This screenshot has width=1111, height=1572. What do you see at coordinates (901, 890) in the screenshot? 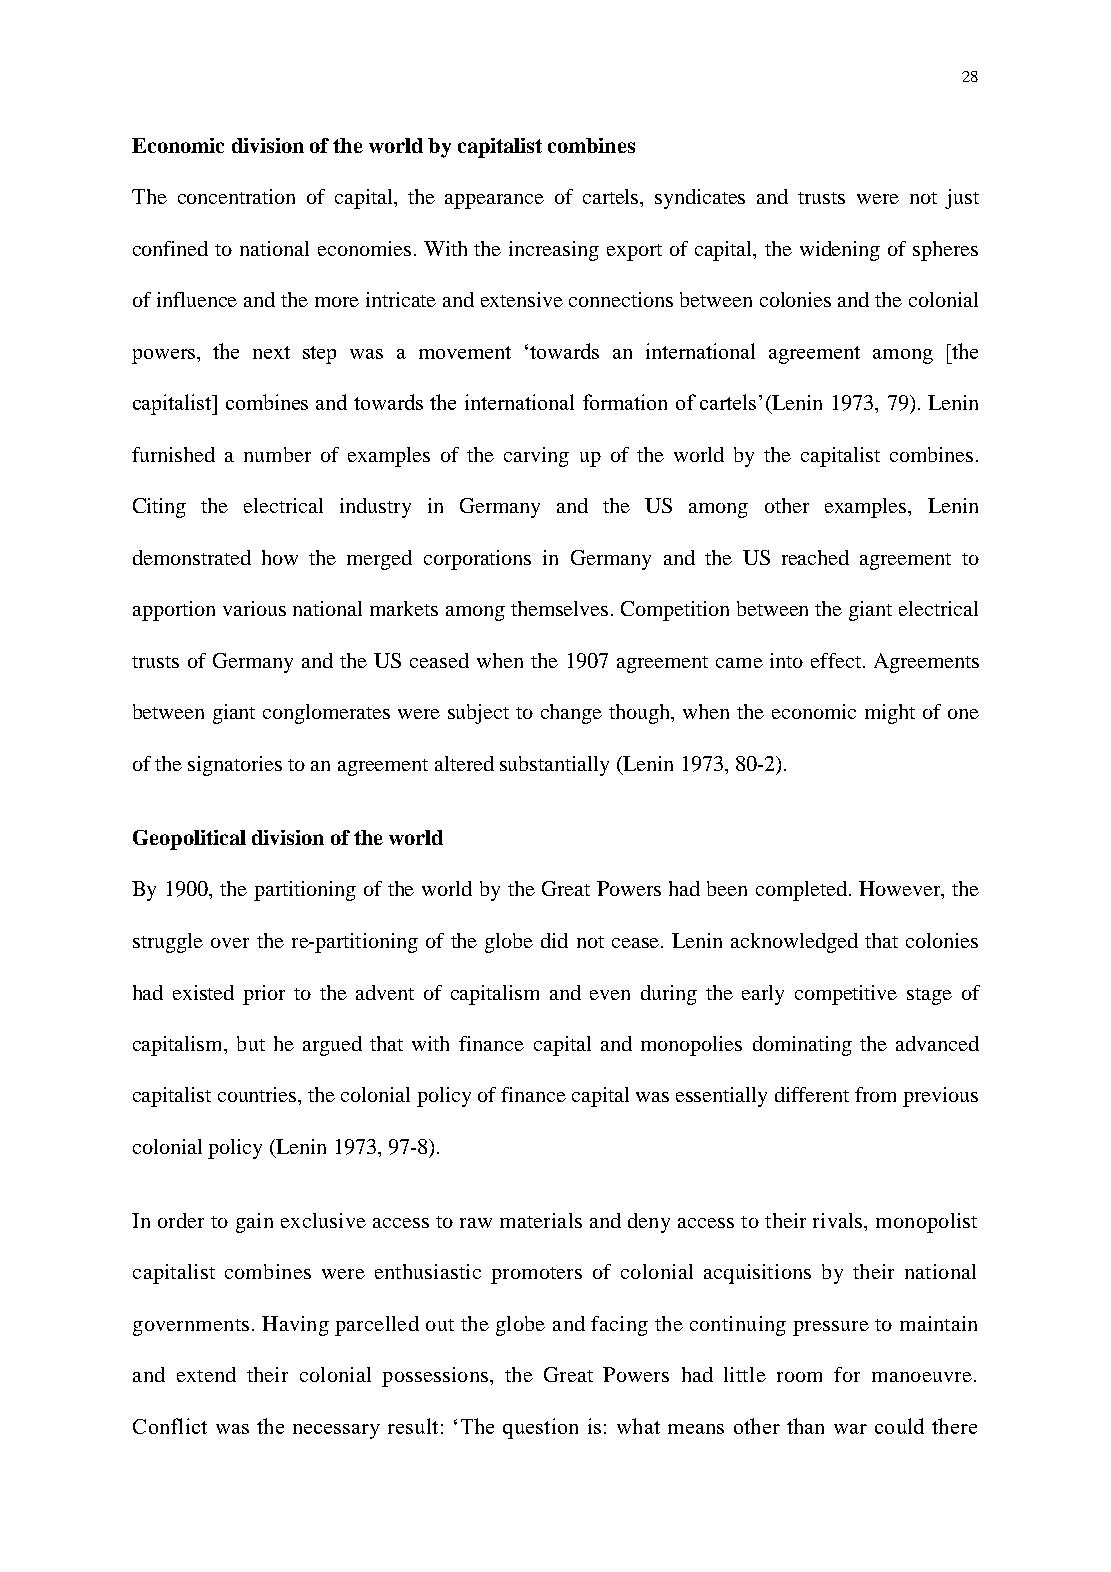
I see `However` at bounding box center [901, 890].
